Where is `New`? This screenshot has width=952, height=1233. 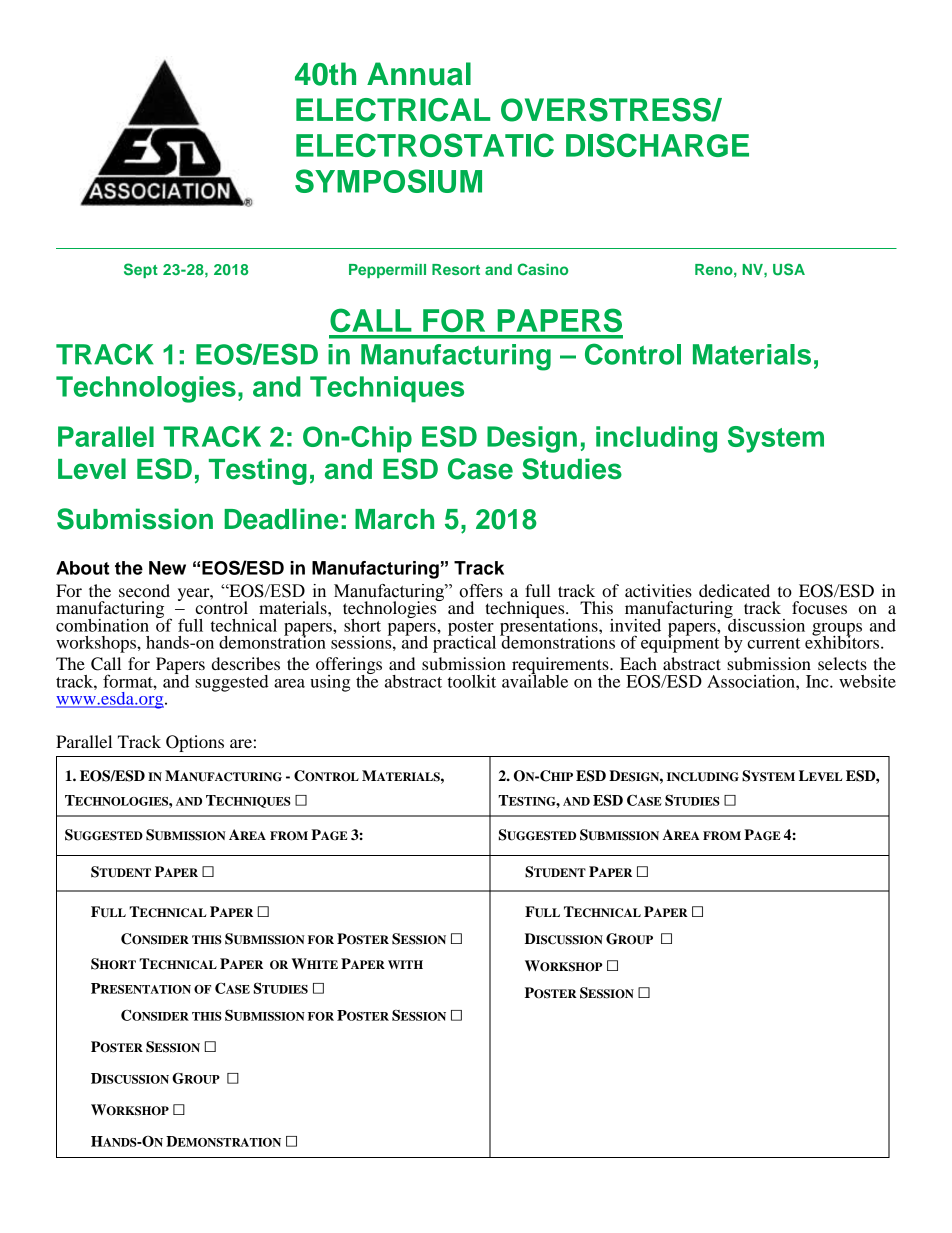 New is located at coordinates (167, 568).
